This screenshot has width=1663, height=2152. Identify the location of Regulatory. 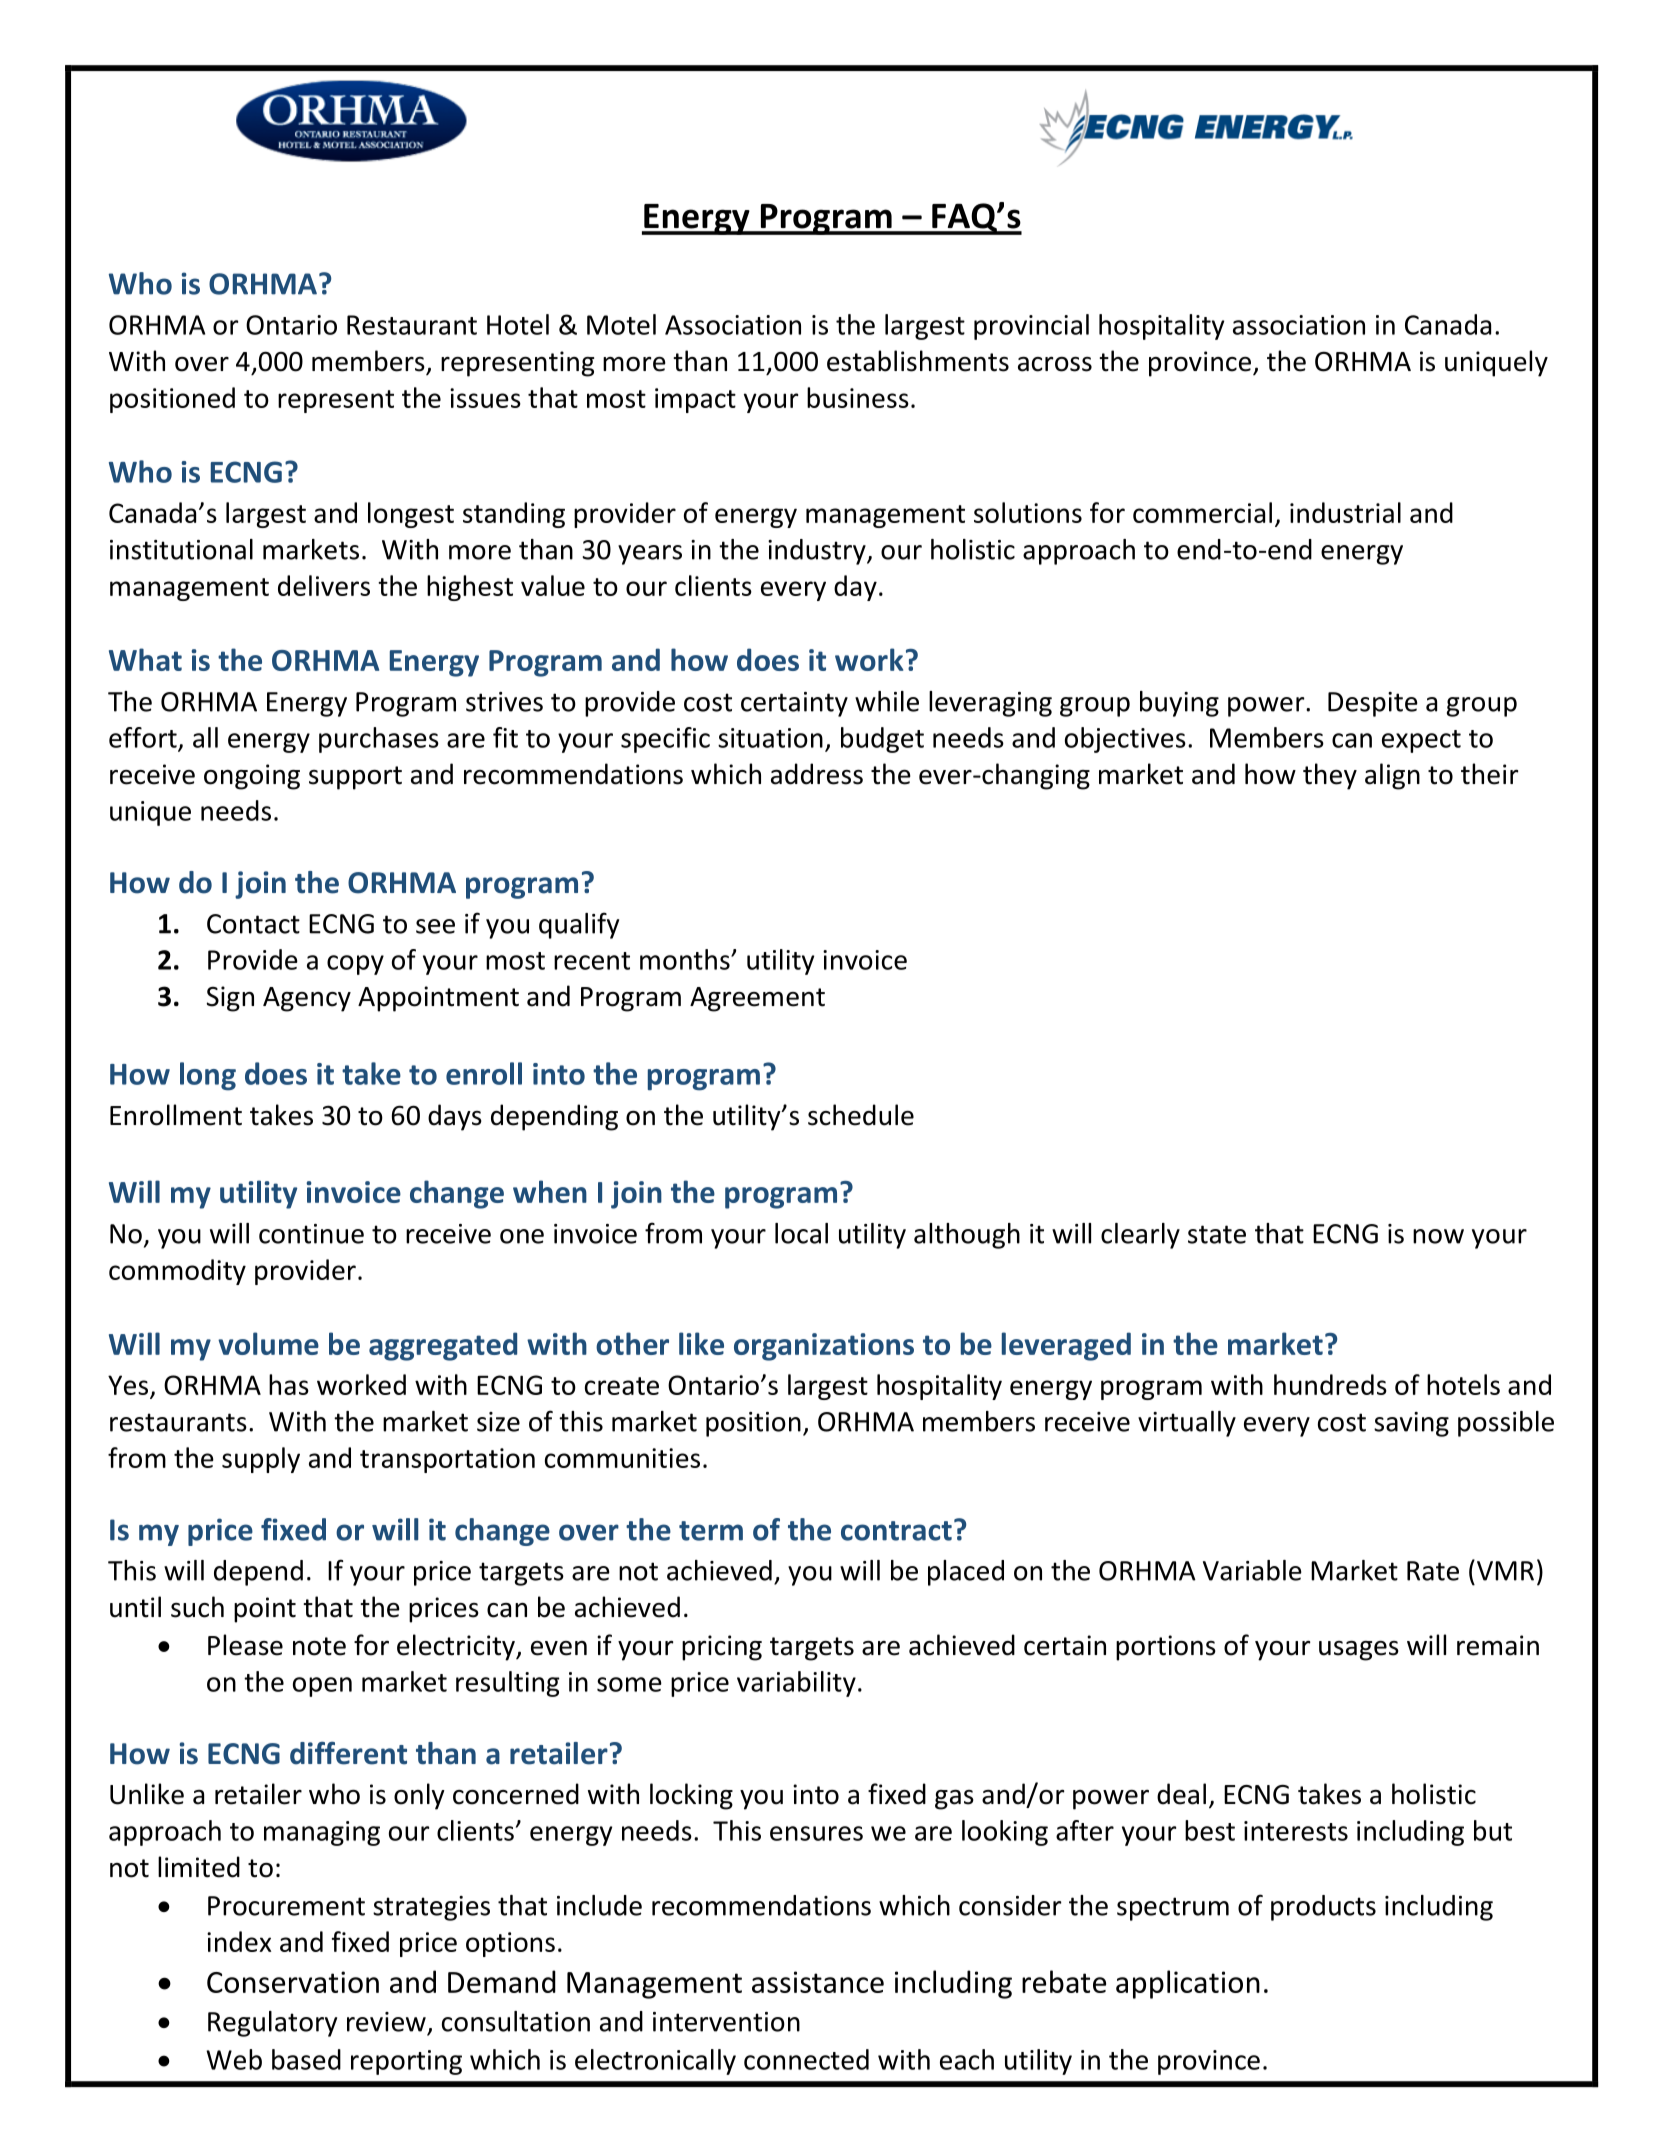
(272, 2024).
